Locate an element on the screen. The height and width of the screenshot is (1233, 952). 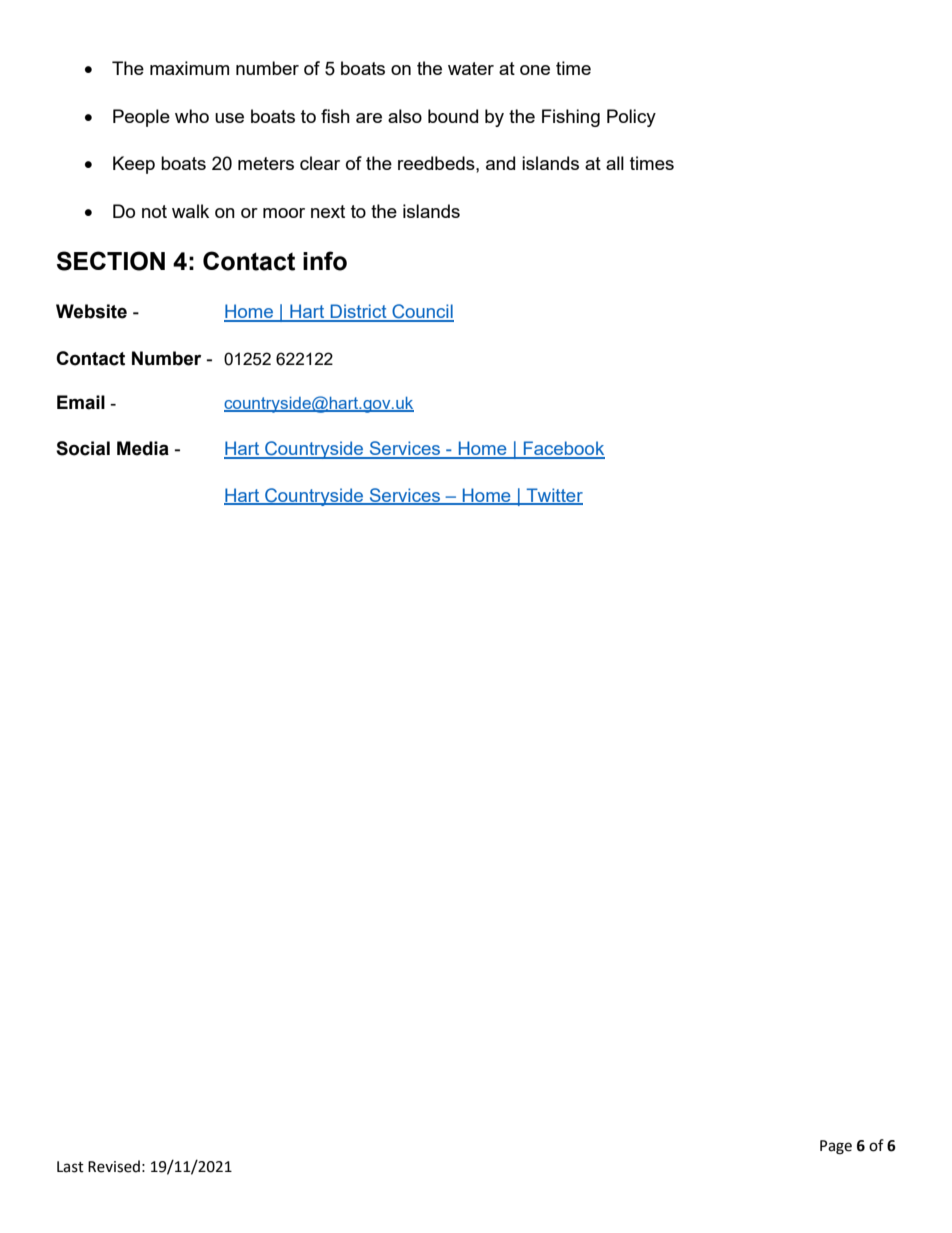
Revised is located at coordinates (114, 1166).
